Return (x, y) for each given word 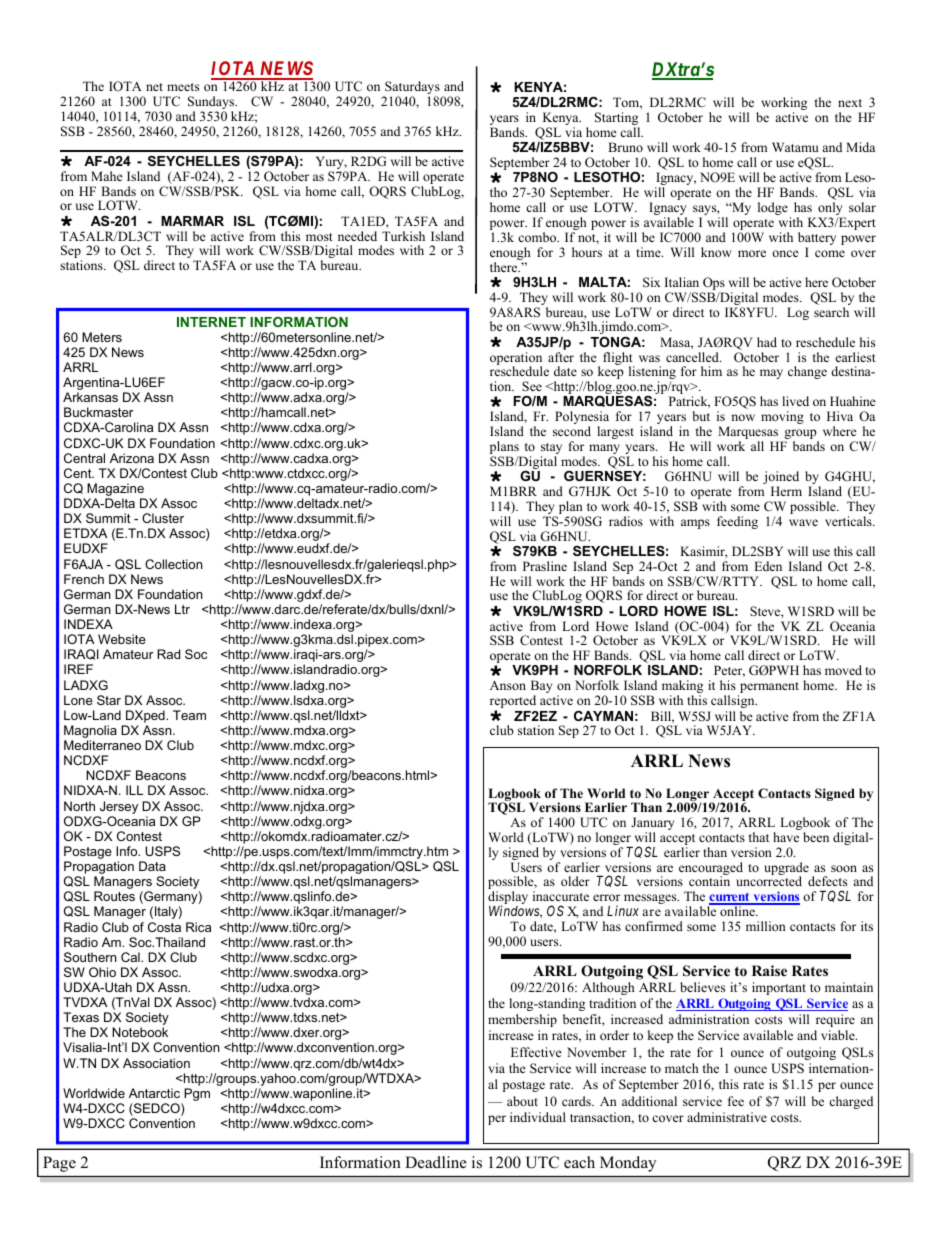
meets (183, 87)
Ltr (182, 609)
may (771, 374)
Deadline (436, 1162)
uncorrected (769, 881)
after (561, 357)
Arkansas (90, 397)
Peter (729, 671)
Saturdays (411, 89)
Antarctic (154, 1093)
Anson (508, 685)
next (850, 103)
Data (152, 866)
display (508, 899)
